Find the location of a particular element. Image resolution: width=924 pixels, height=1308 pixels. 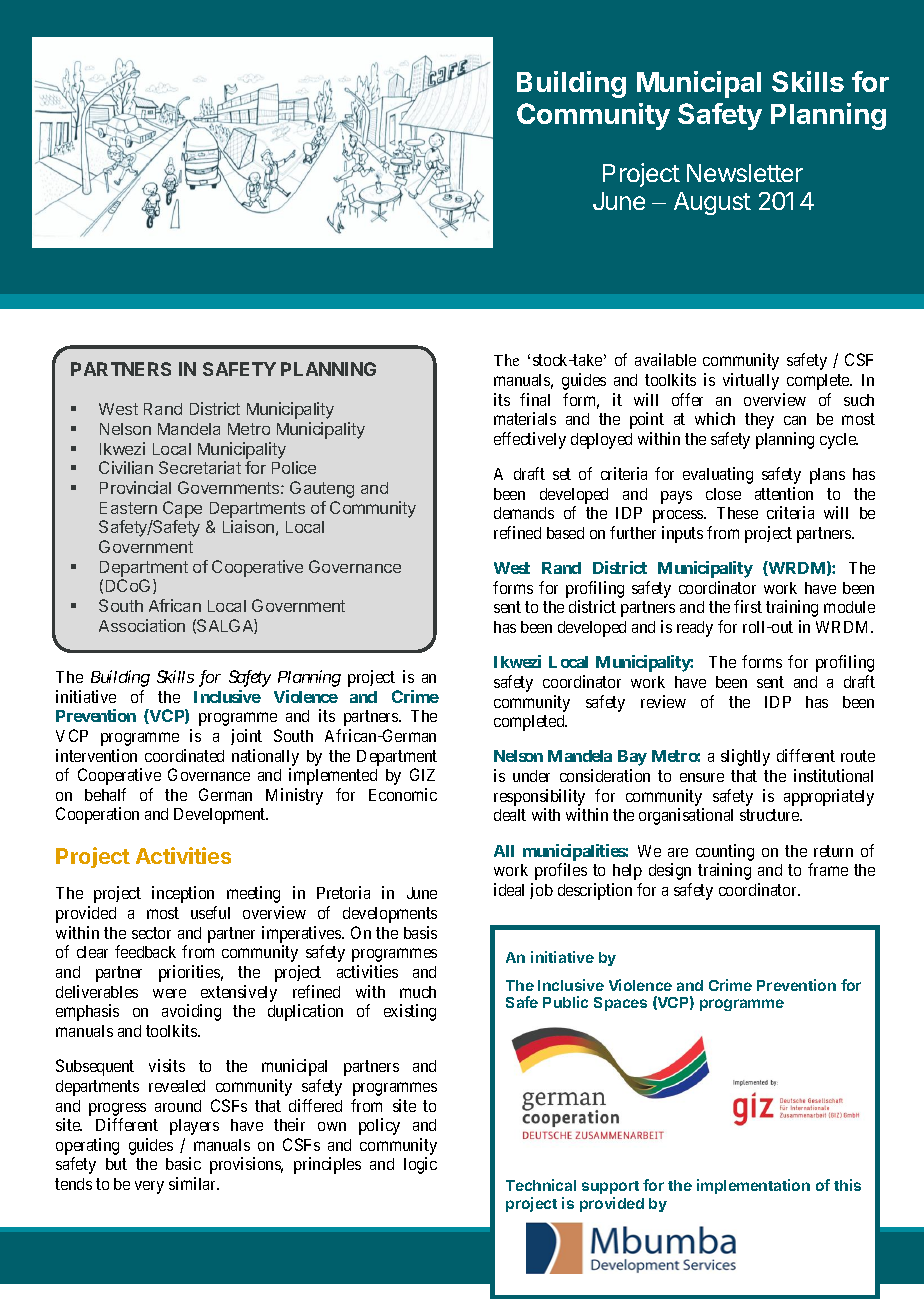

Cape is located at coordinates (182, 509).
